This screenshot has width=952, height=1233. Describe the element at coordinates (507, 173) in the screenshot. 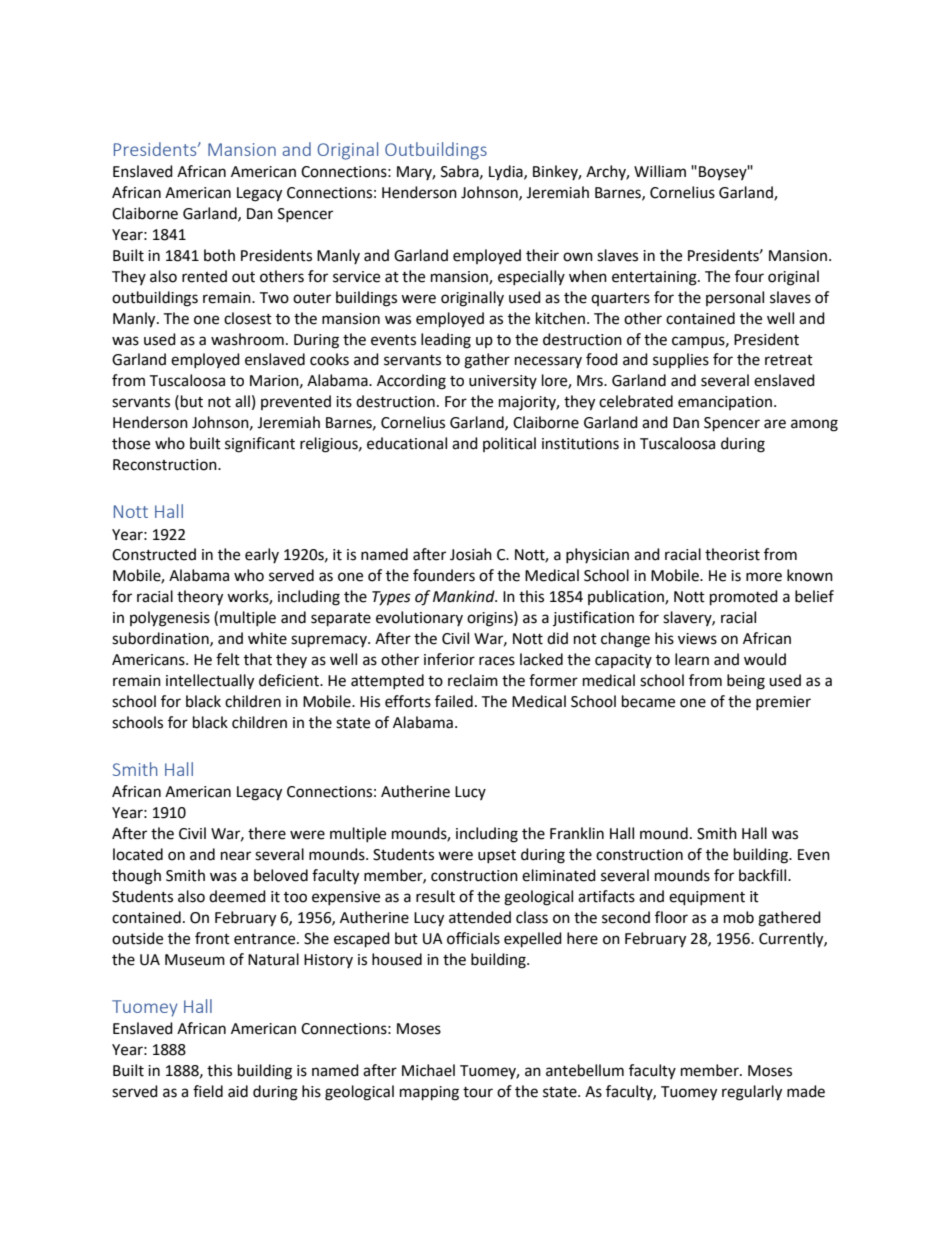

I see `Lydia` at that location.
